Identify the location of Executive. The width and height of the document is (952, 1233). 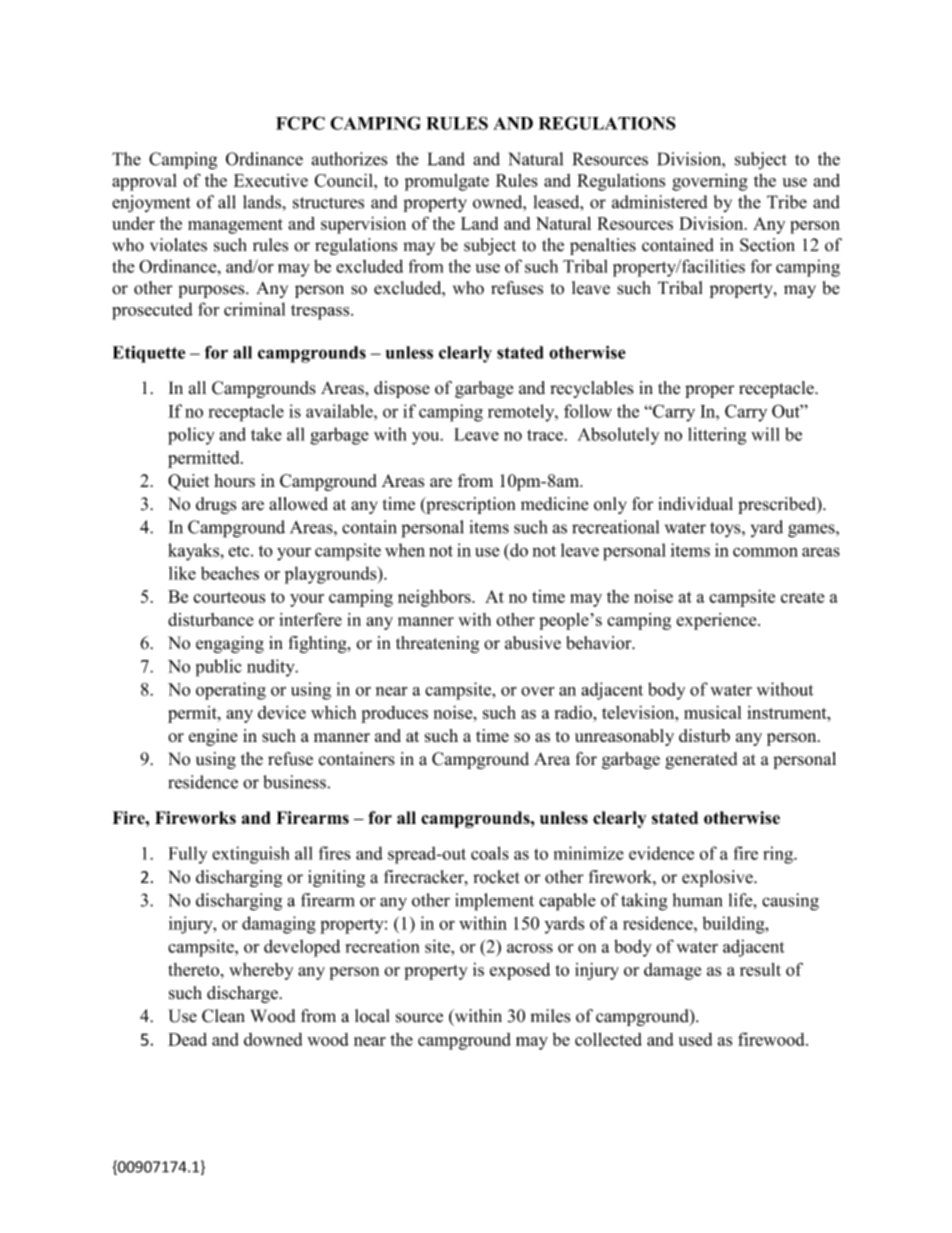
(271, 180).
